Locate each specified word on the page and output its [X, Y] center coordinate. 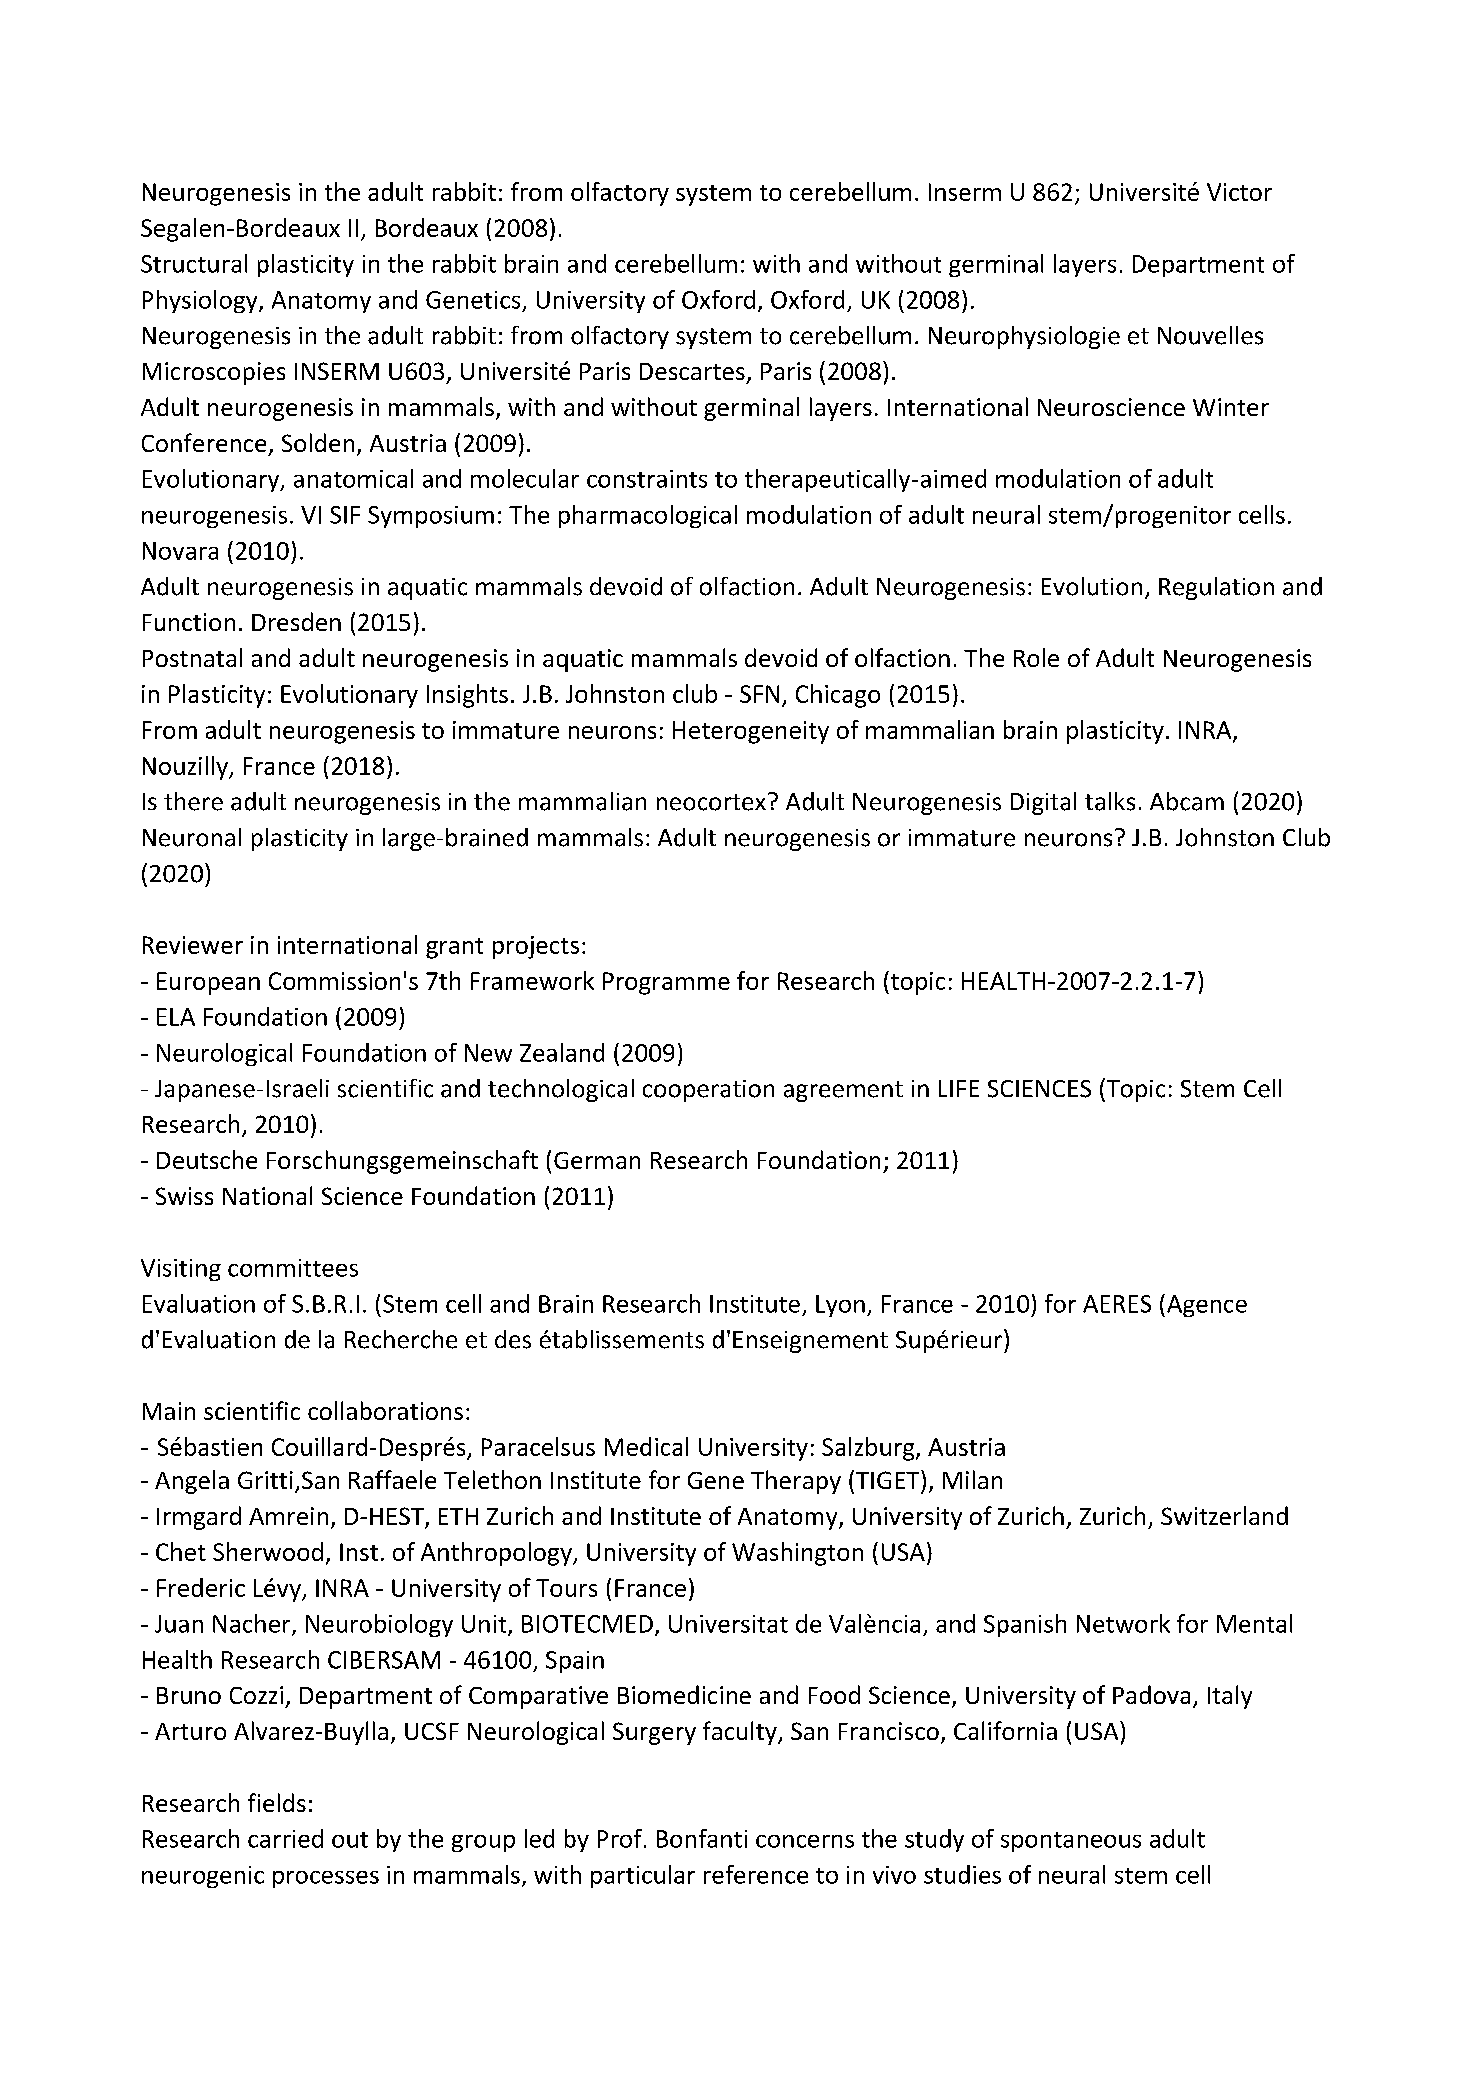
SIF [345, 515]
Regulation [1216, 588]
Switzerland [1224, 1515]
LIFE [959, 1088]
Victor [1239, 192]
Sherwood [268, 1551]
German [597, 1160]
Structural [194, 263]
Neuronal [192, 837]
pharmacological [648, 516]
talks [1110, 801]
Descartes [692, 371]
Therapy [796, 1482]
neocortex [711, 802]
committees [293, 1268]
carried [285, 1838]
